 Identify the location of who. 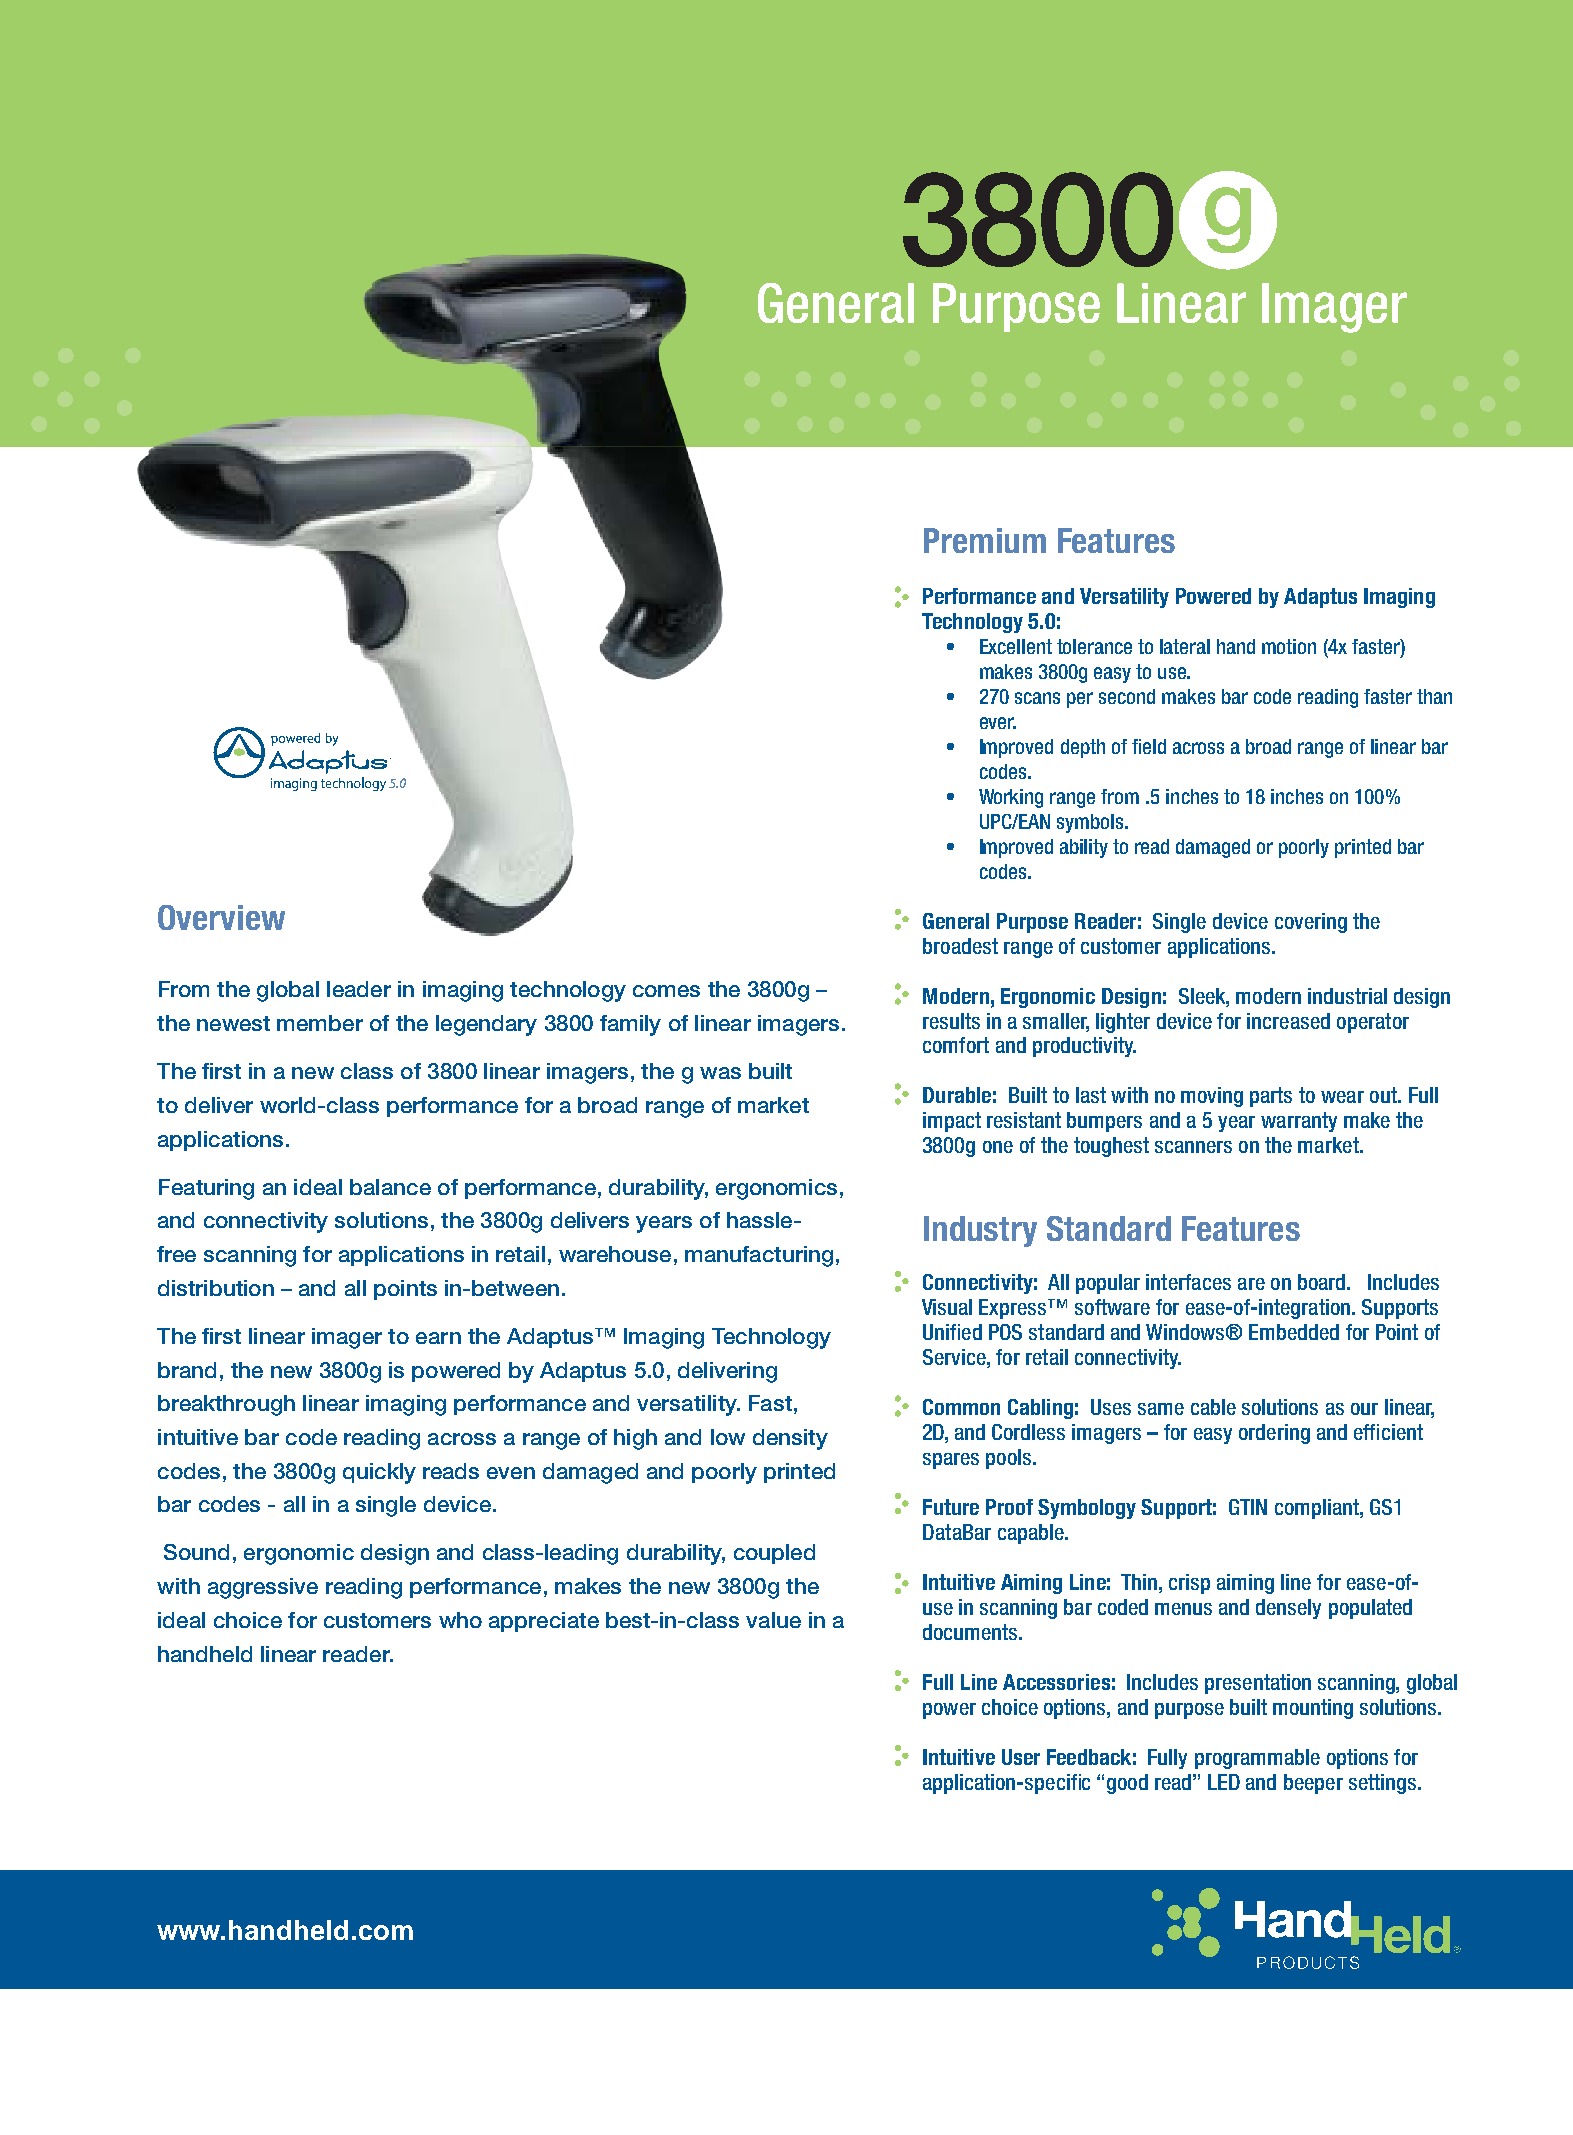
(460, 1620).
